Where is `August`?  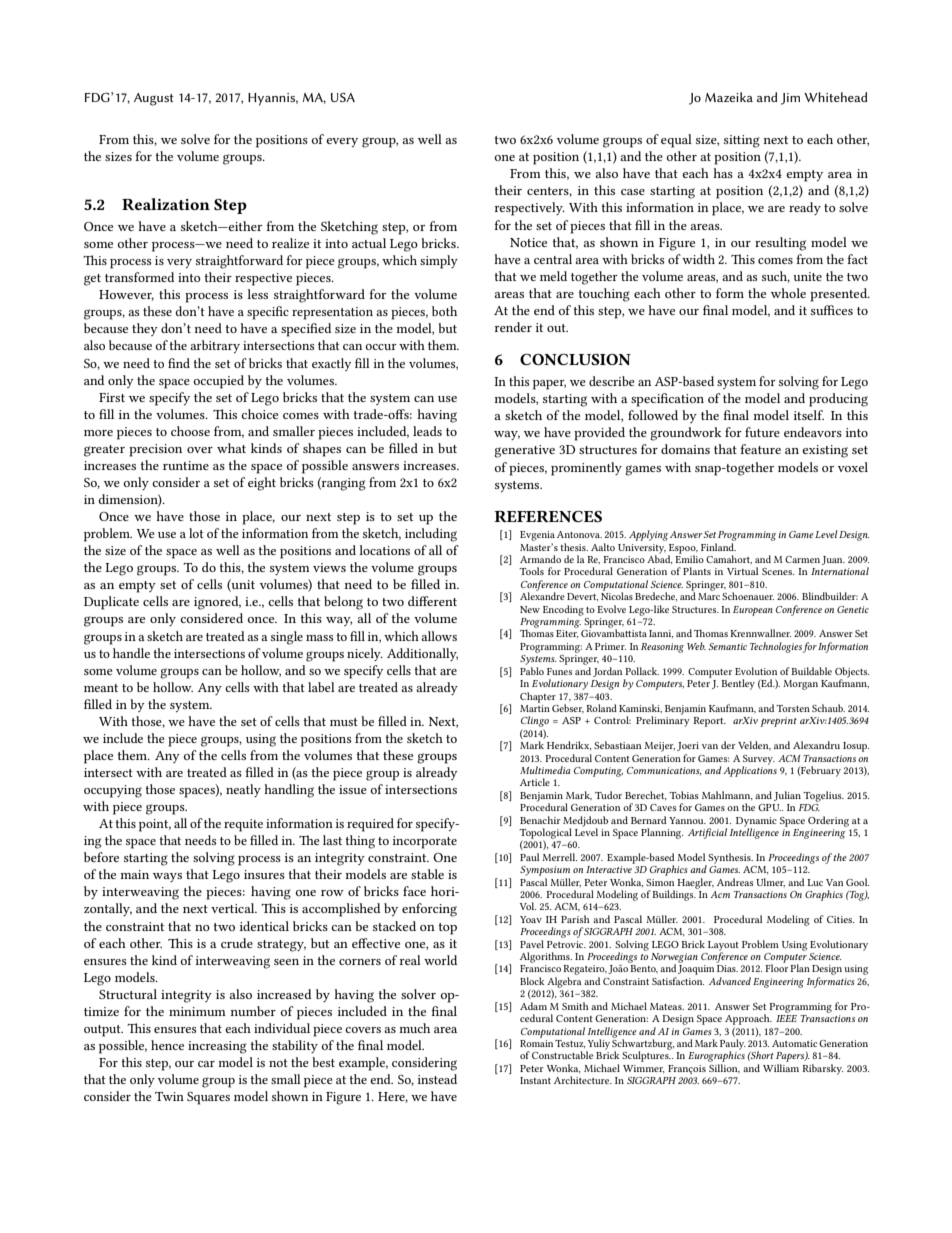 August is located at coordinates (154, 99).
